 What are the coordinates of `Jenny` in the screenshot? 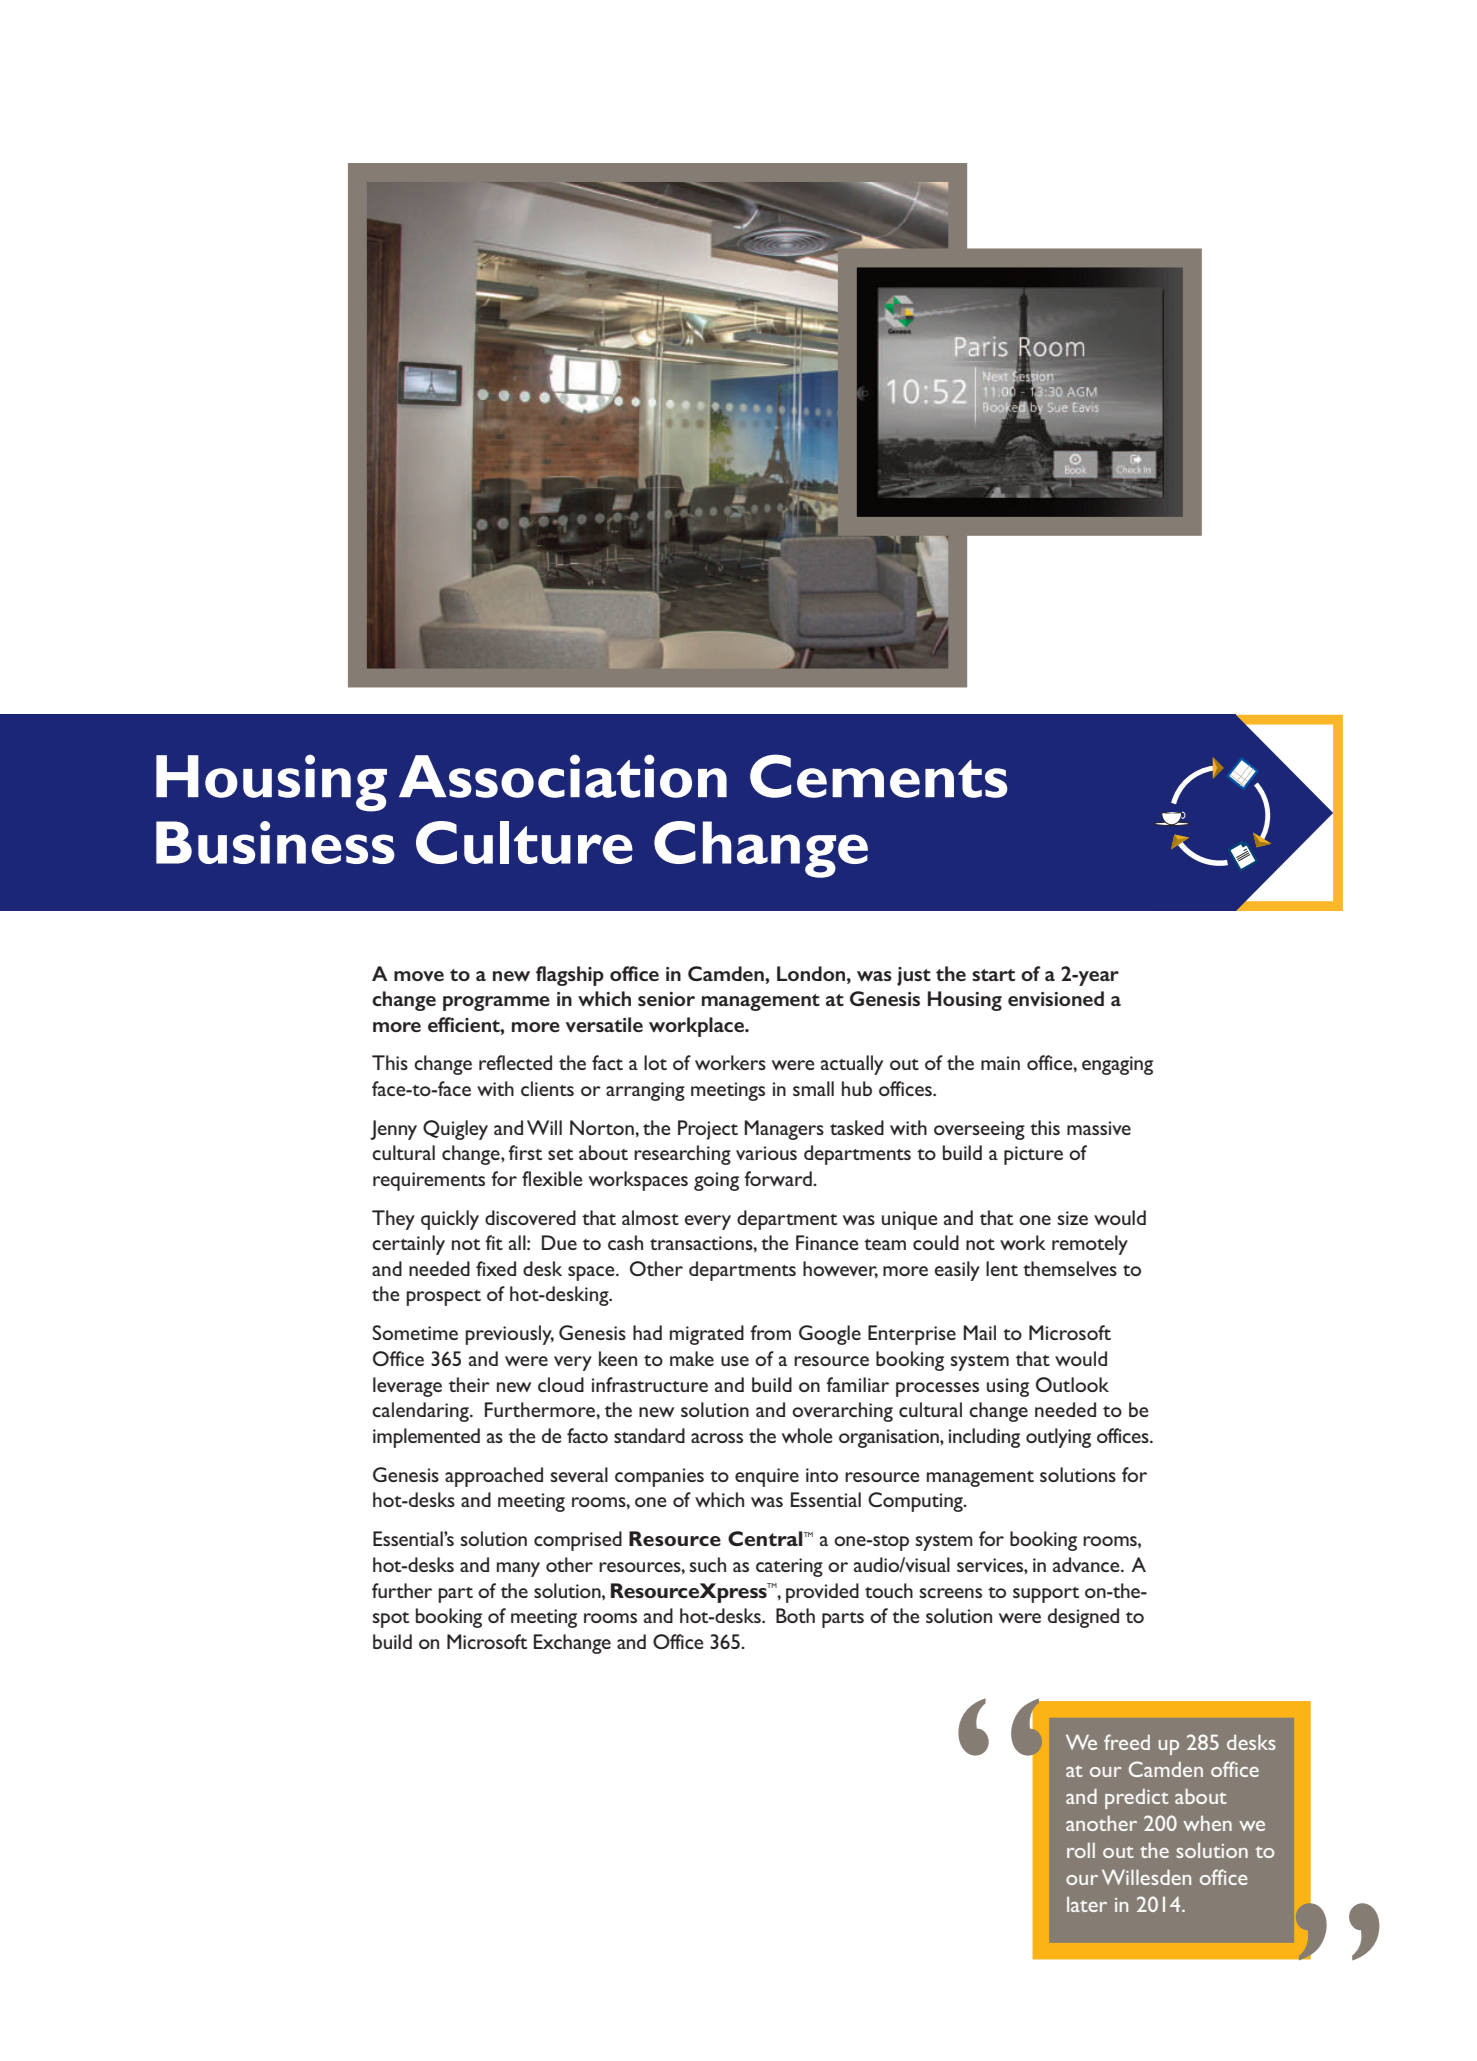 It's located at (393, 1130).
